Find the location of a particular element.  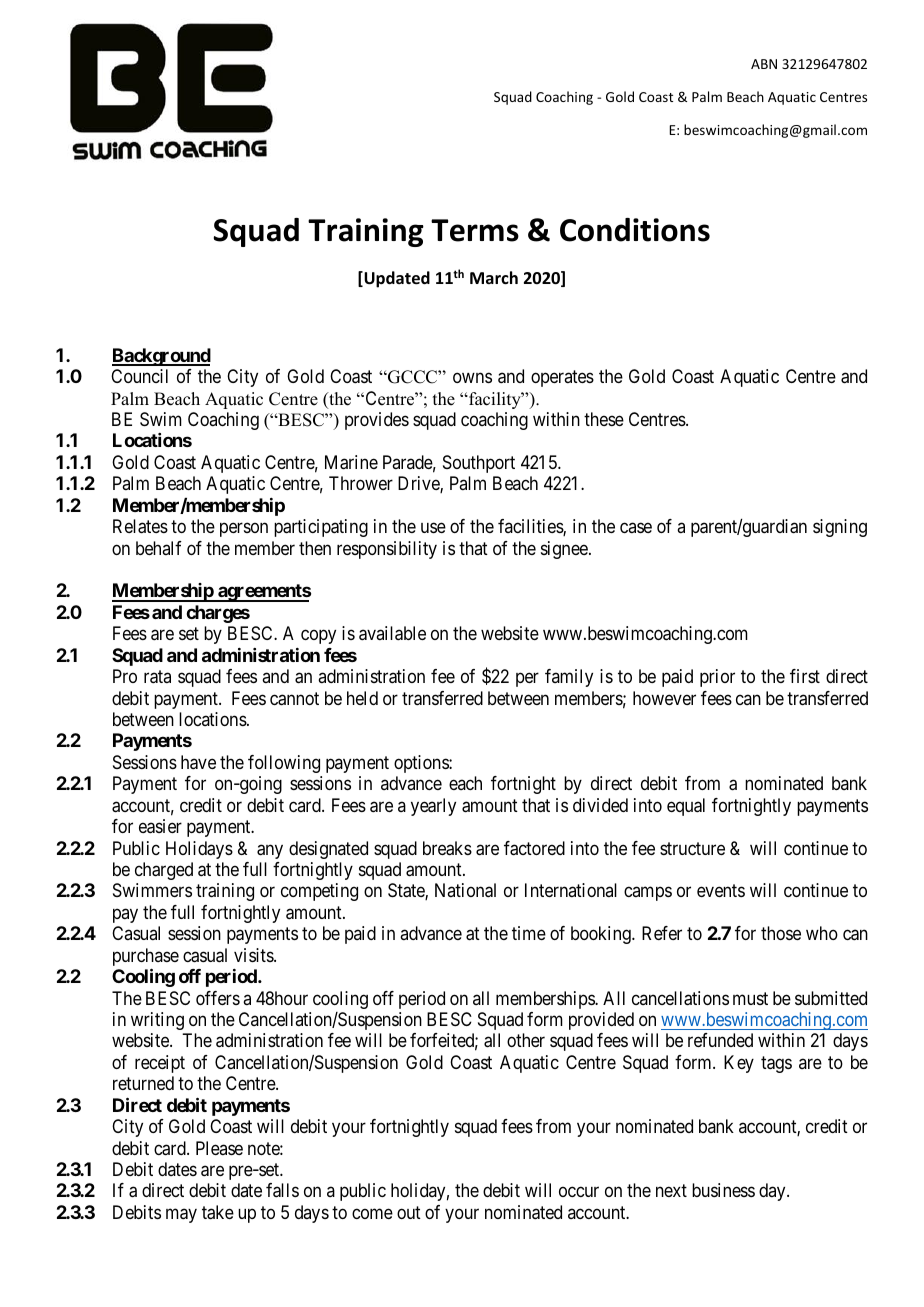

Southport is located at coordinates (479, 464).
